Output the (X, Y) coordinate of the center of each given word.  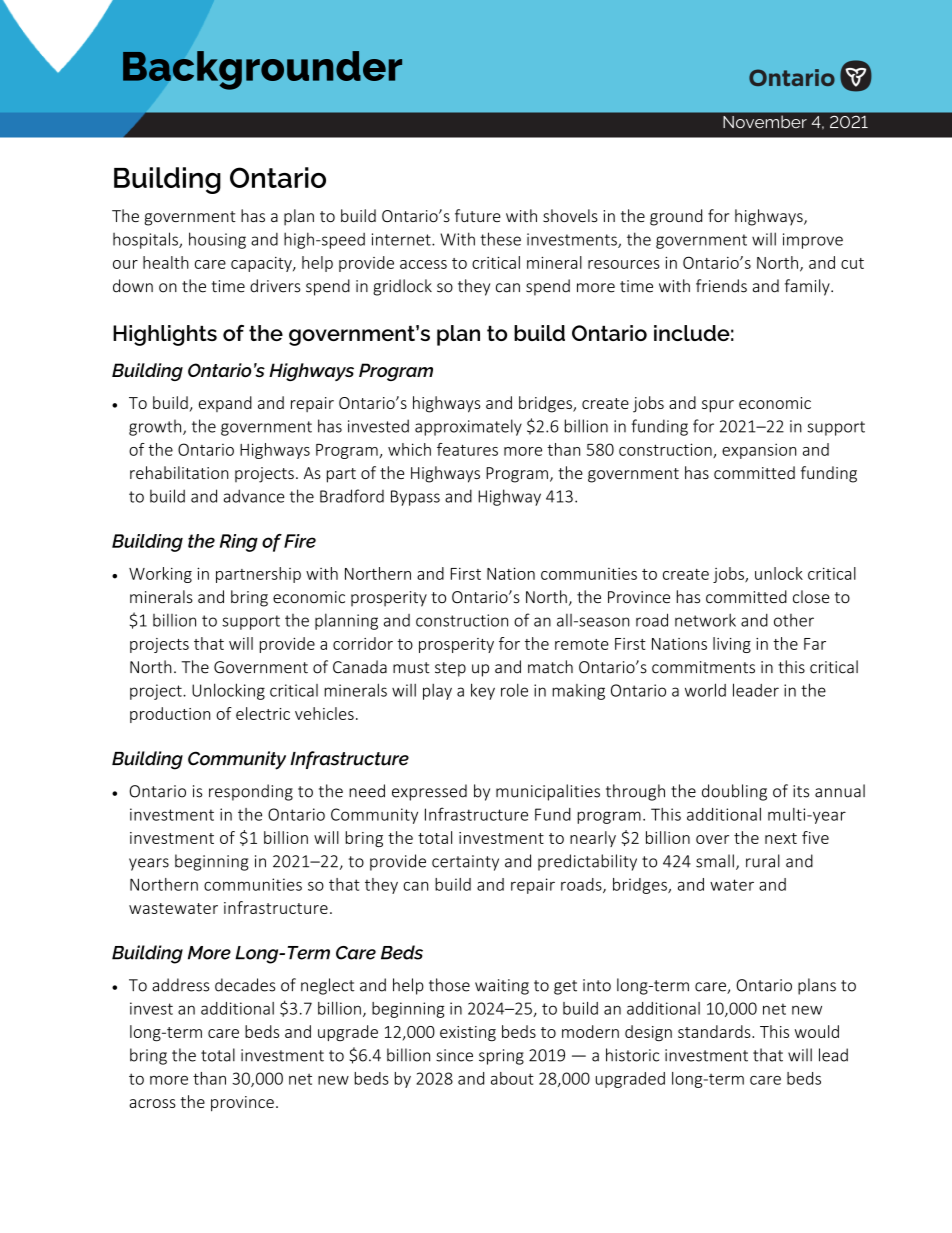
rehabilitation (179, 472)
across (152, 1103)
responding (251, 792)
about (512, 1078)
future (478, 215)
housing (217, 240)
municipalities (548, 792)
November (765, 122)
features (467, 449)
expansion (759, 451)
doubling (734, 792)
